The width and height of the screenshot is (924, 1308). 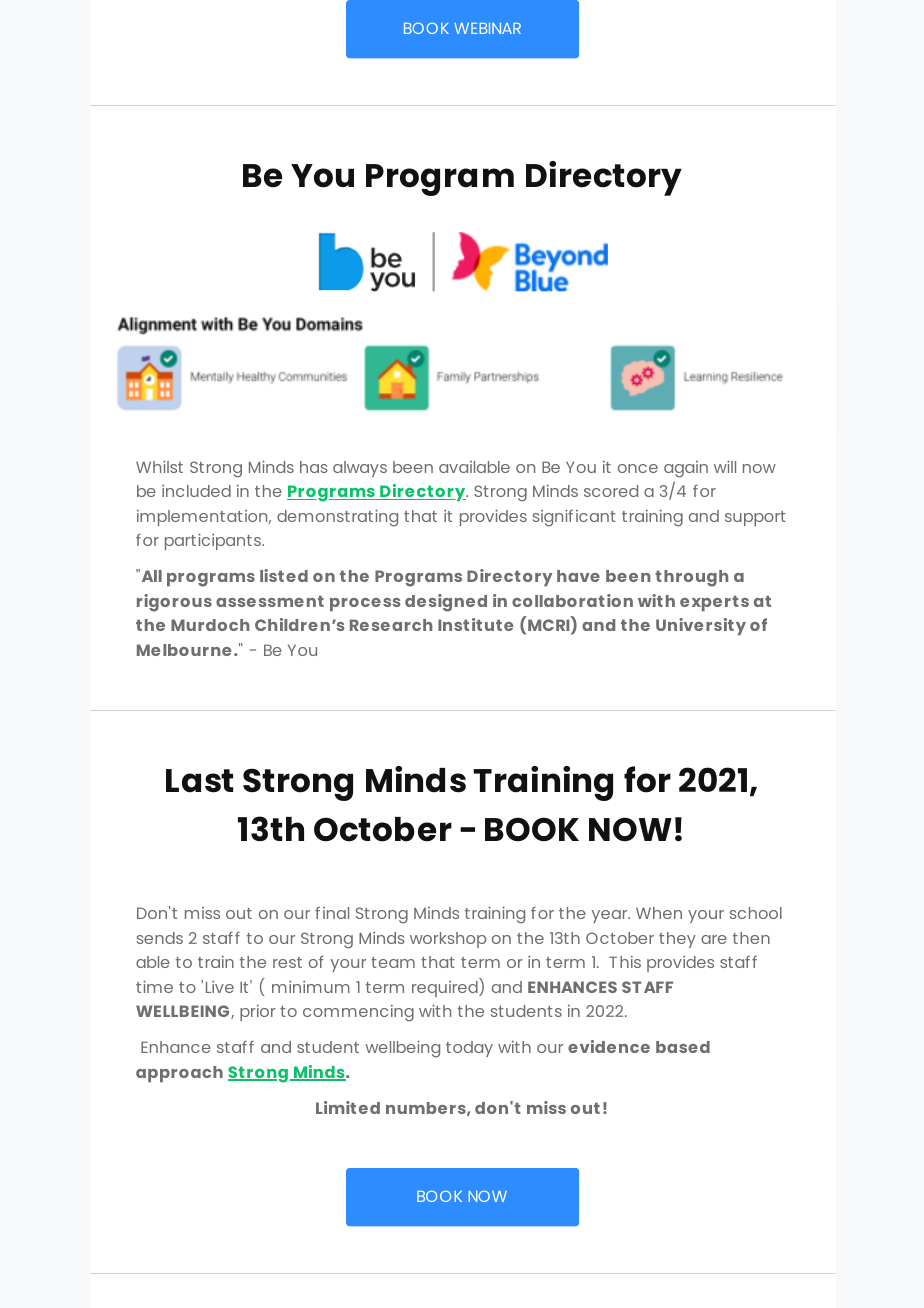 I want to click on workshop, so click(x=448, y=940).
